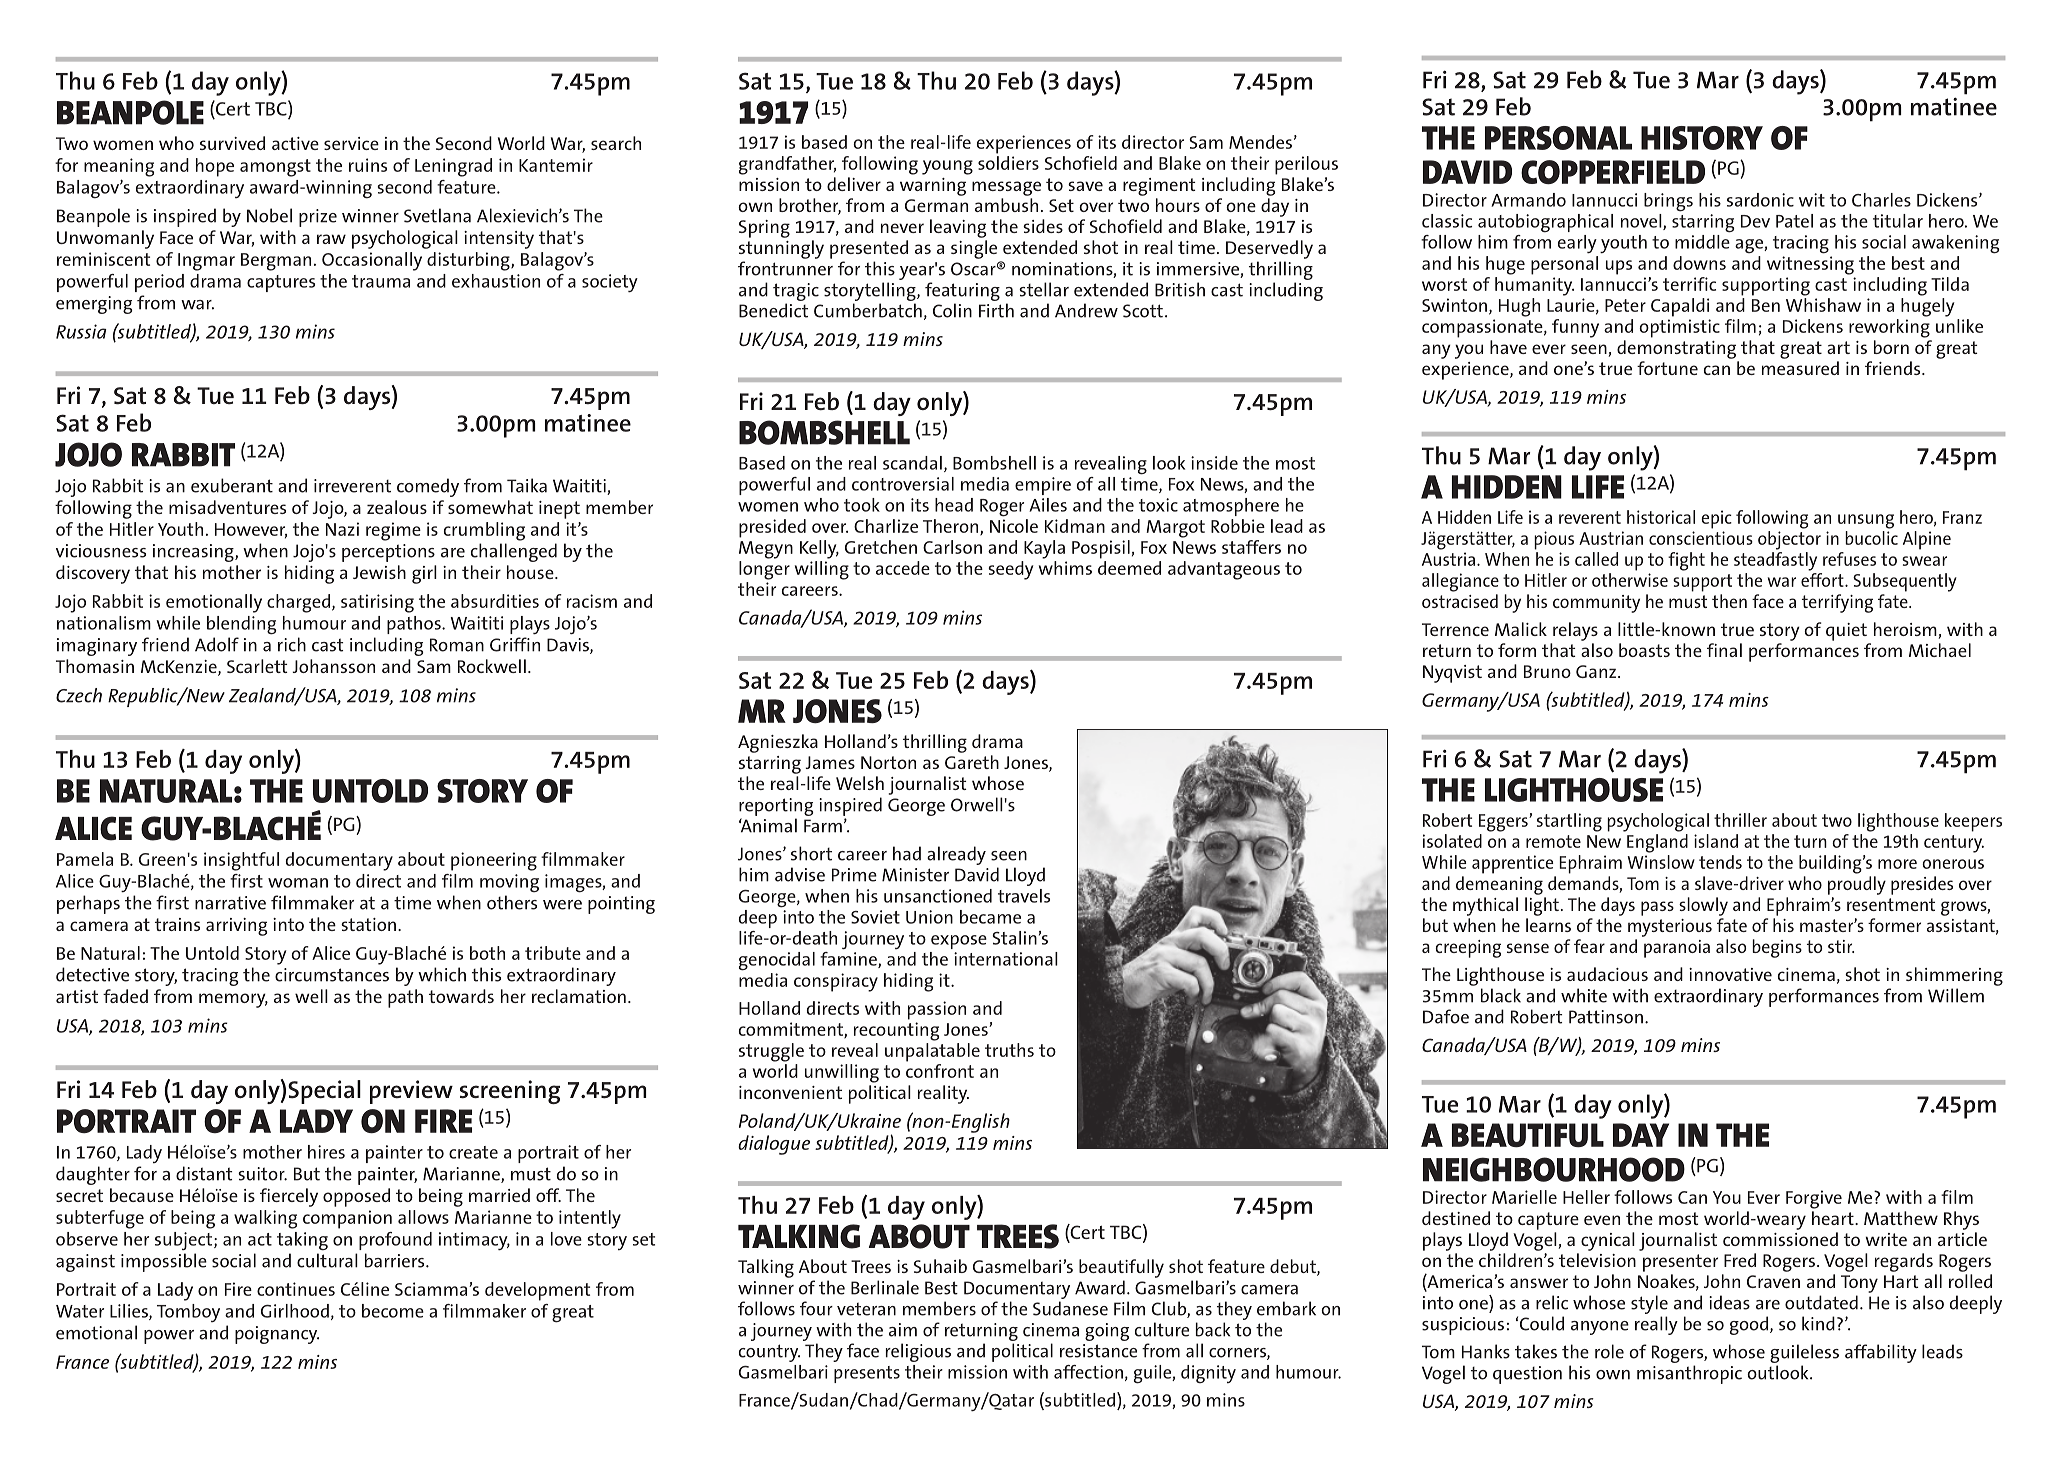  Describe the element at coordinates (1006, 188) in the screenshot. I see `message` at that location.
